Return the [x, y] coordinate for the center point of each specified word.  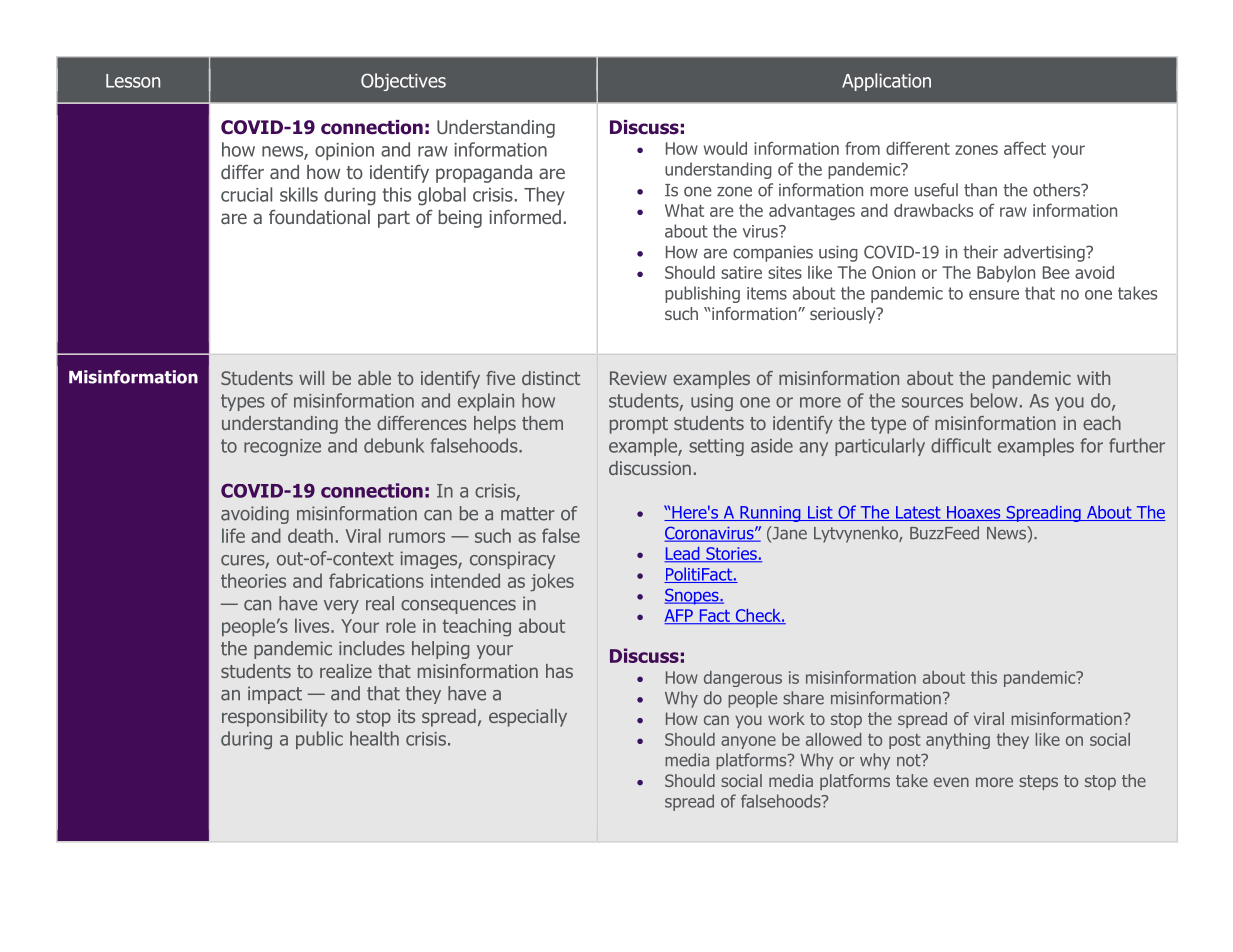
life [233, 535]
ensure [994, 295]
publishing [702, 294]
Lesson [133, 81]
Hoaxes [974, 513]
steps [1038, 782]
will [311, 378]
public [319, 740]
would [725, 148]
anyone [748, 742]
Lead [683, 555]
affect [1025, 148]
